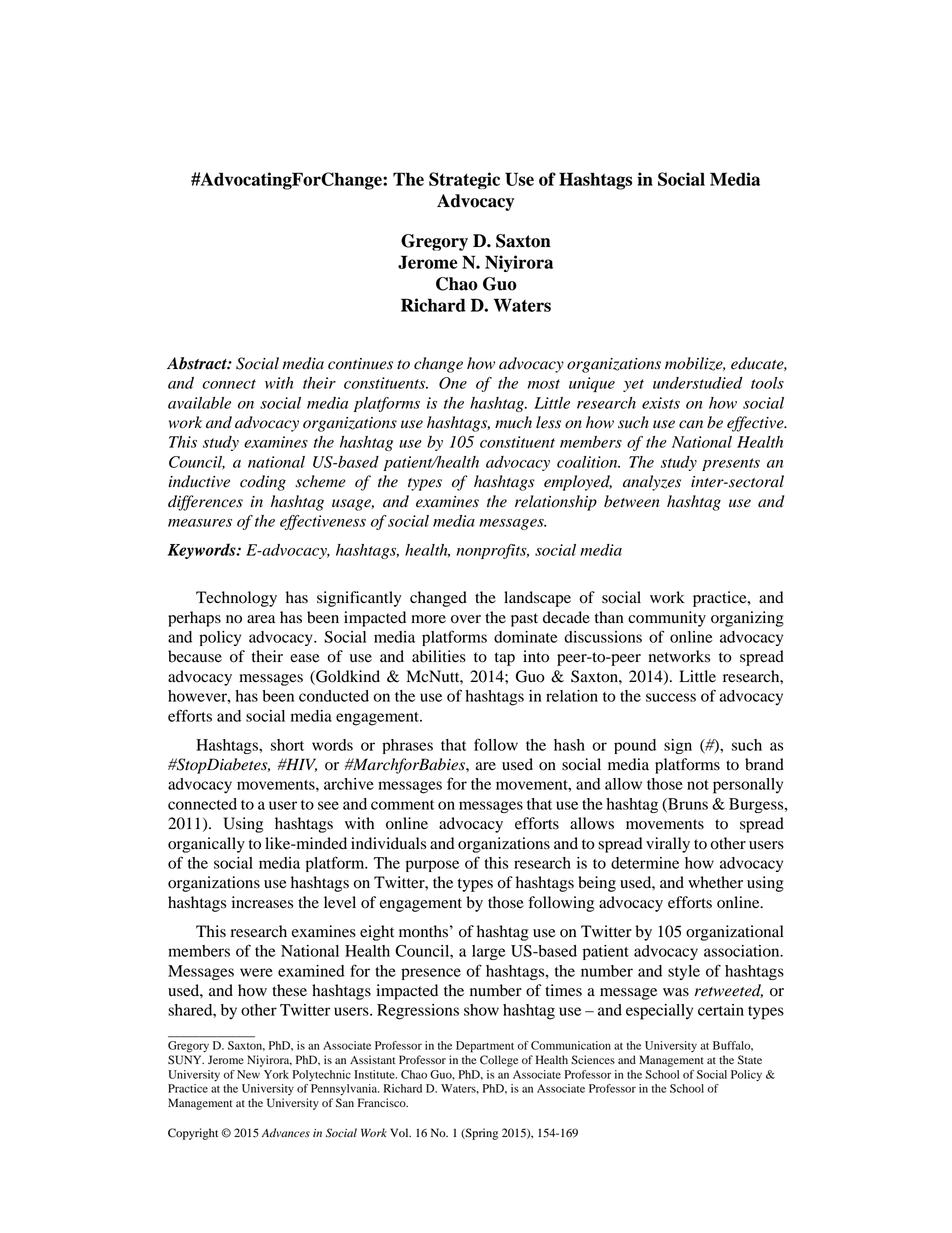  Describe the element at coordinates (735, 933) in the page. I see `organizational` at that location.
